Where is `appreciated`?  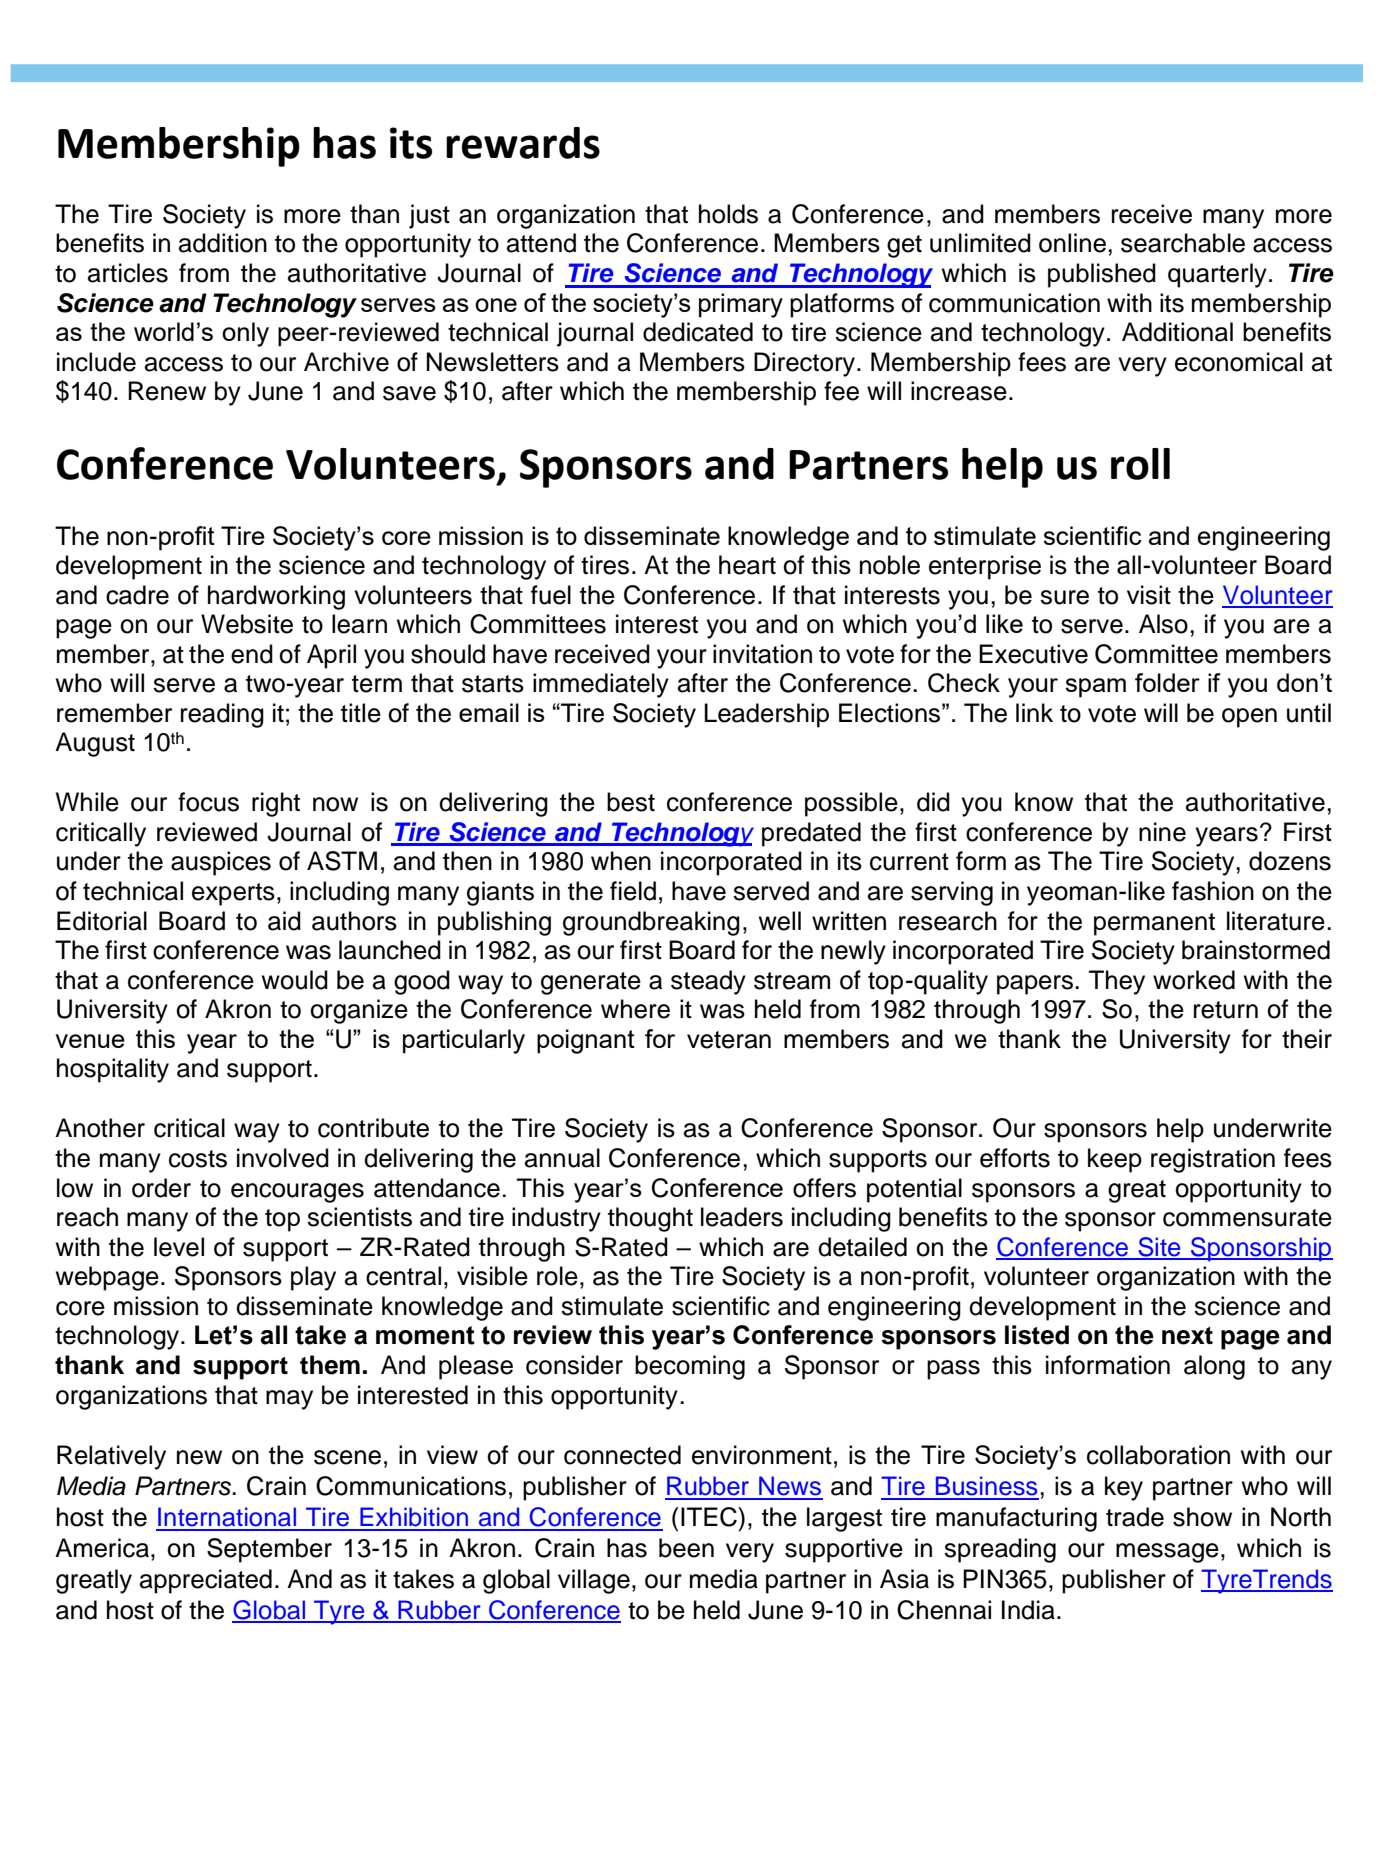
appreciated is located at coordinates (206, 1581).
